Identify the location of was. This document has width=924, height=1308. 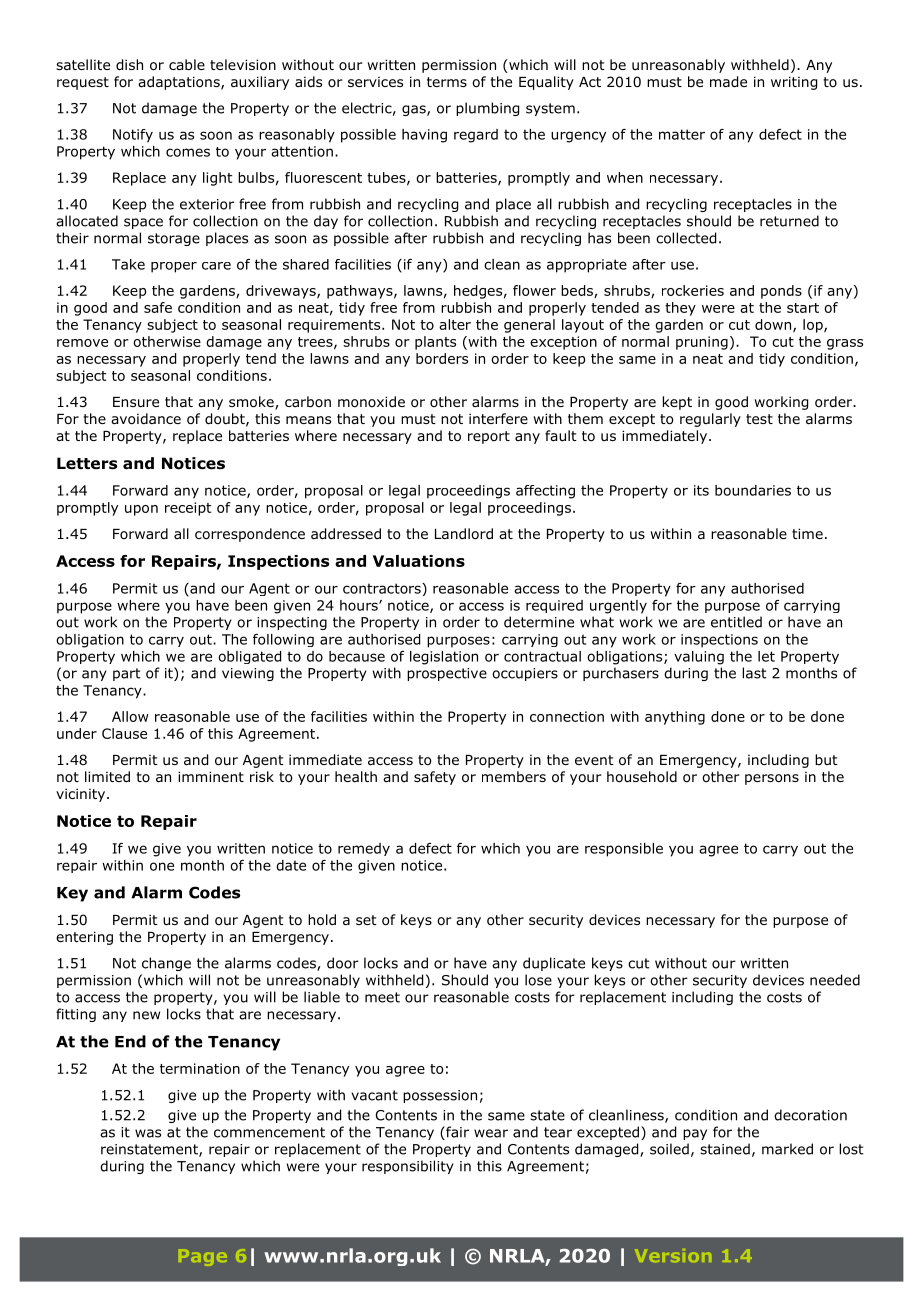
(148, 1133).
